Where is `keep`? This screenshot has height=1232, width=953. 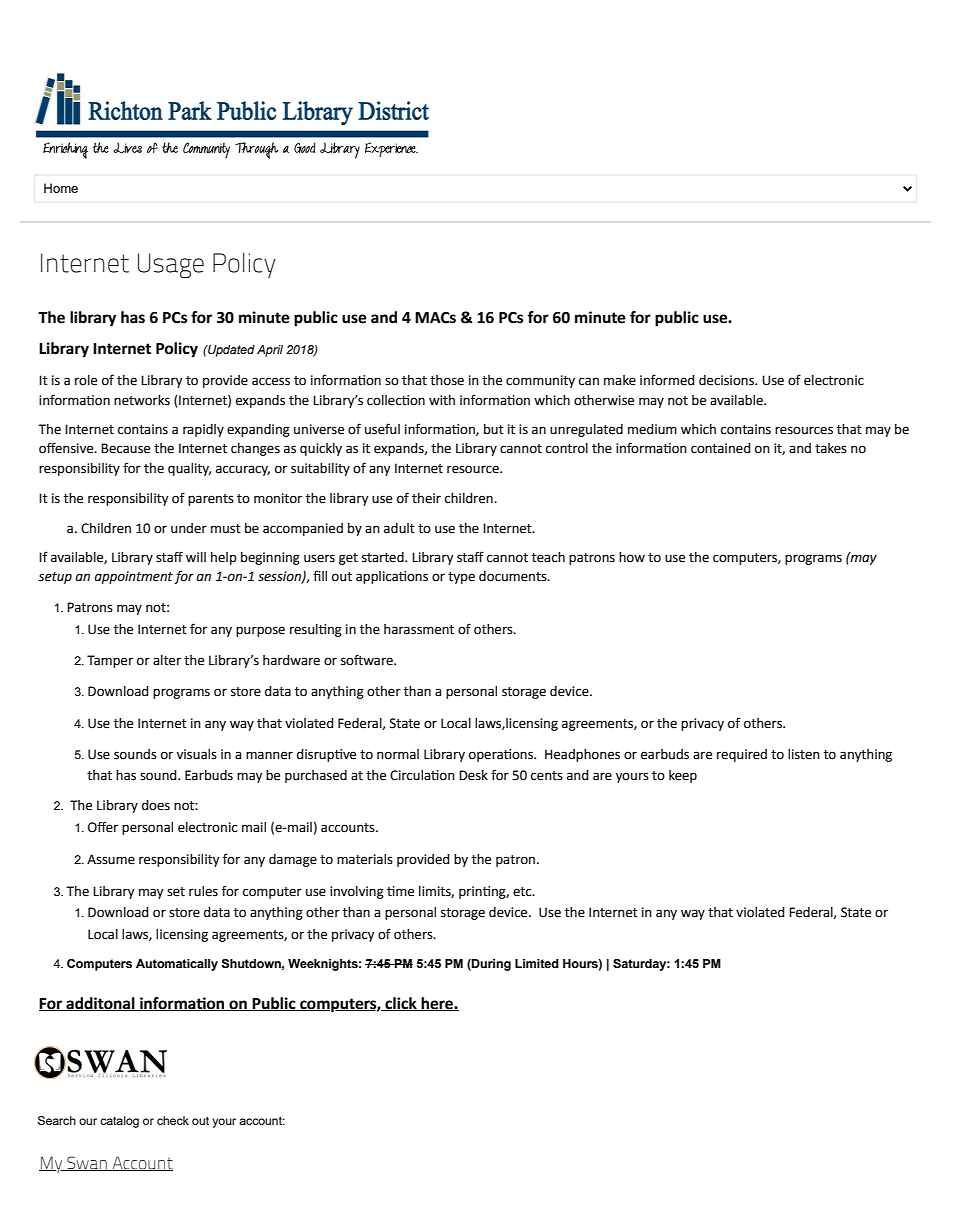 keep is located at coordinates (683, 776).
